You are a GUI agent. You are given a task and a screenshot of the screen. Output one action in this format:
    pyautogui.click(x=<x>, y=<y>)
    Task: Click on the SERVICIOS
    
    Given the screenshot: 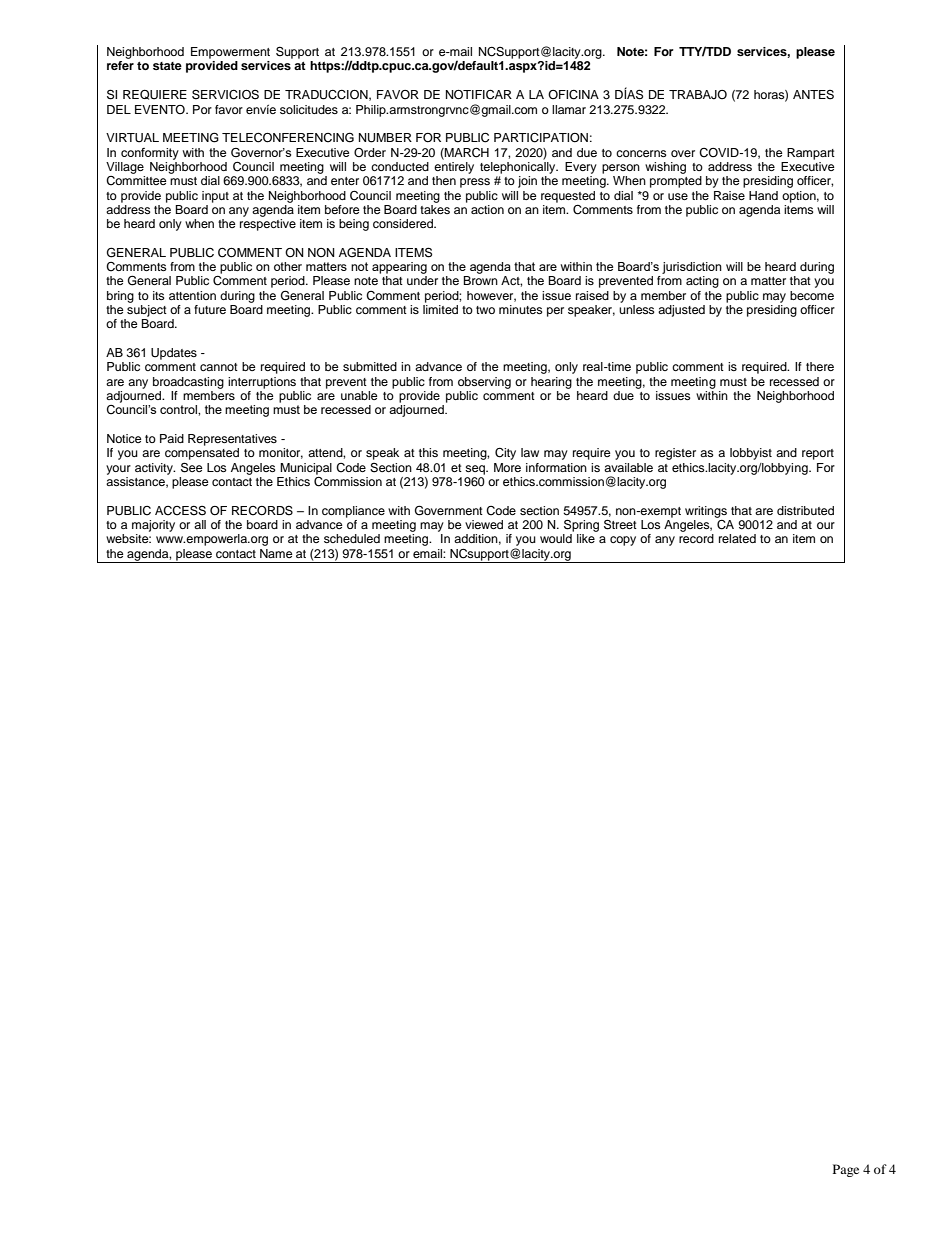 What is the action you would take?
    pyautogui.click(x=225, y=94)
